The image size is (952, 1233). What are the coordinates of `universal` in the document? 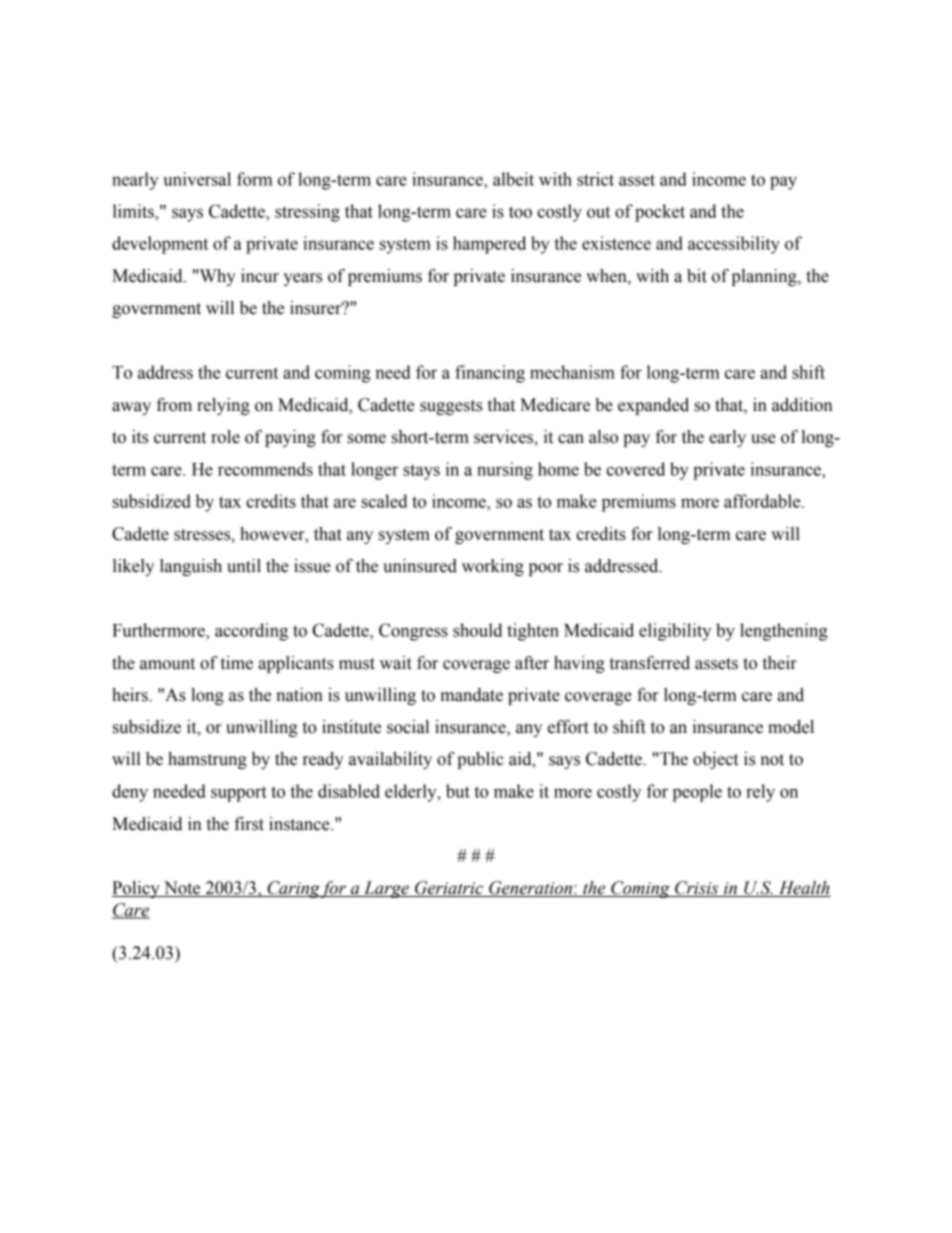 It's located at (197, 179).
